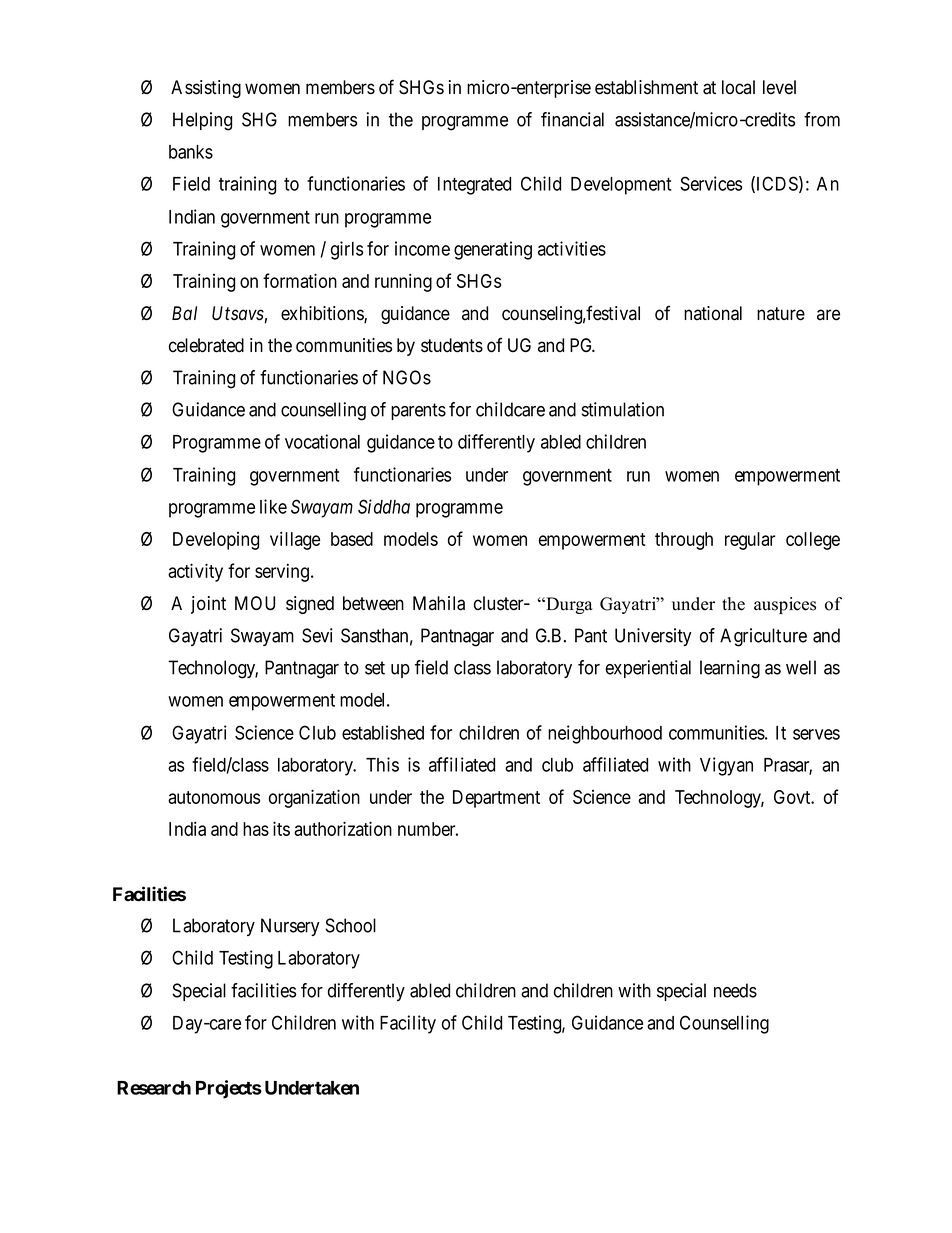  Describe the element at coordinates (785, 605) in the image. I see `auspices` at that location.
